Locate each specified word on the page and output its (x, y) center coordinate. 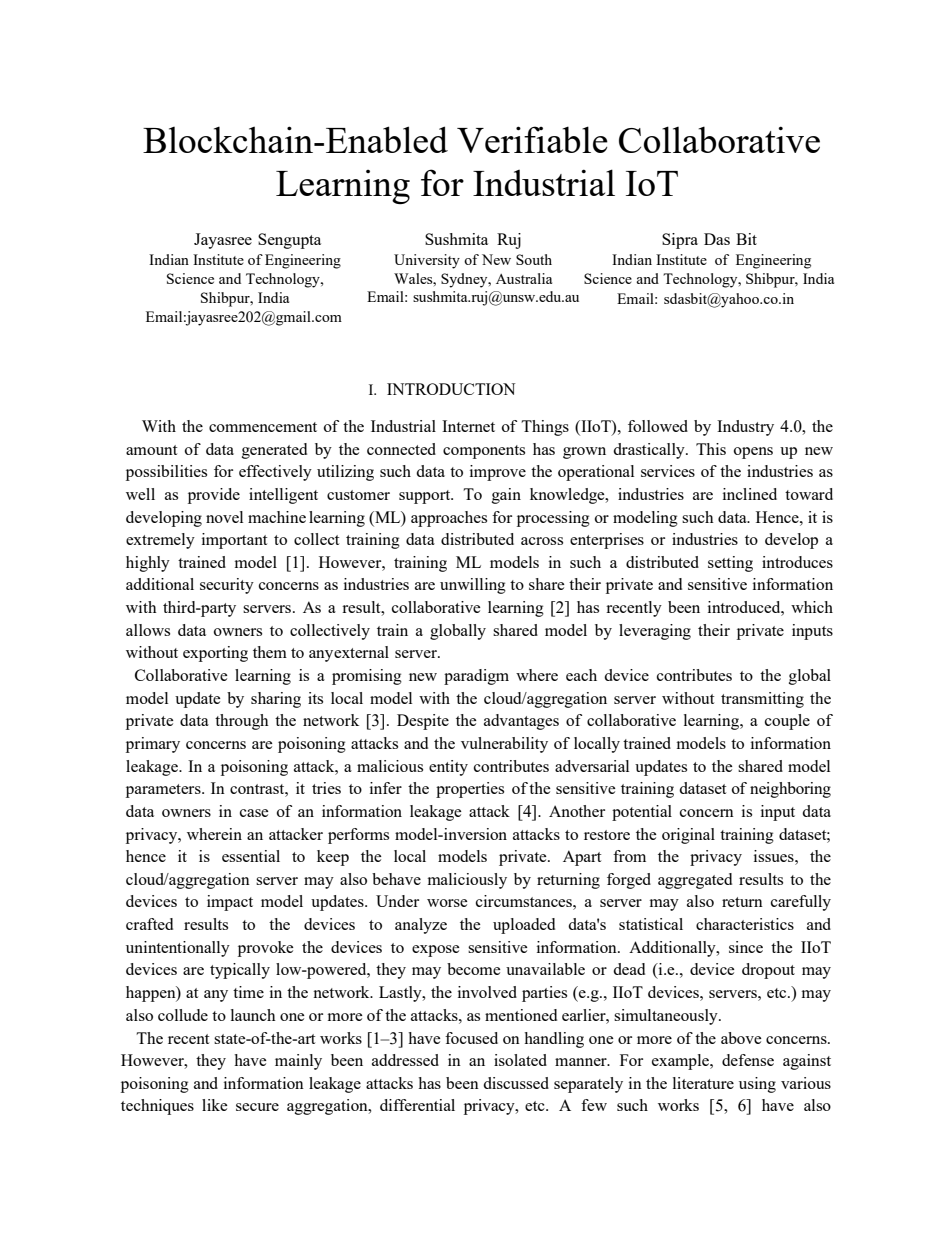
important (234, 541)
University (427, 261)
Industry (745, 428)
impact (230, 903)
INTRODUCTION (451, 389)
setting (730, 564)
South (534, 259)
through (242, 722)
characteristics (745, 924)
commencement (263, 427)
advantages (521, 722)
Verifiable (532, 139)
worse (447, 903)
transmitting (762, 700)
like (215, 1105)
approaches (449, 519)
